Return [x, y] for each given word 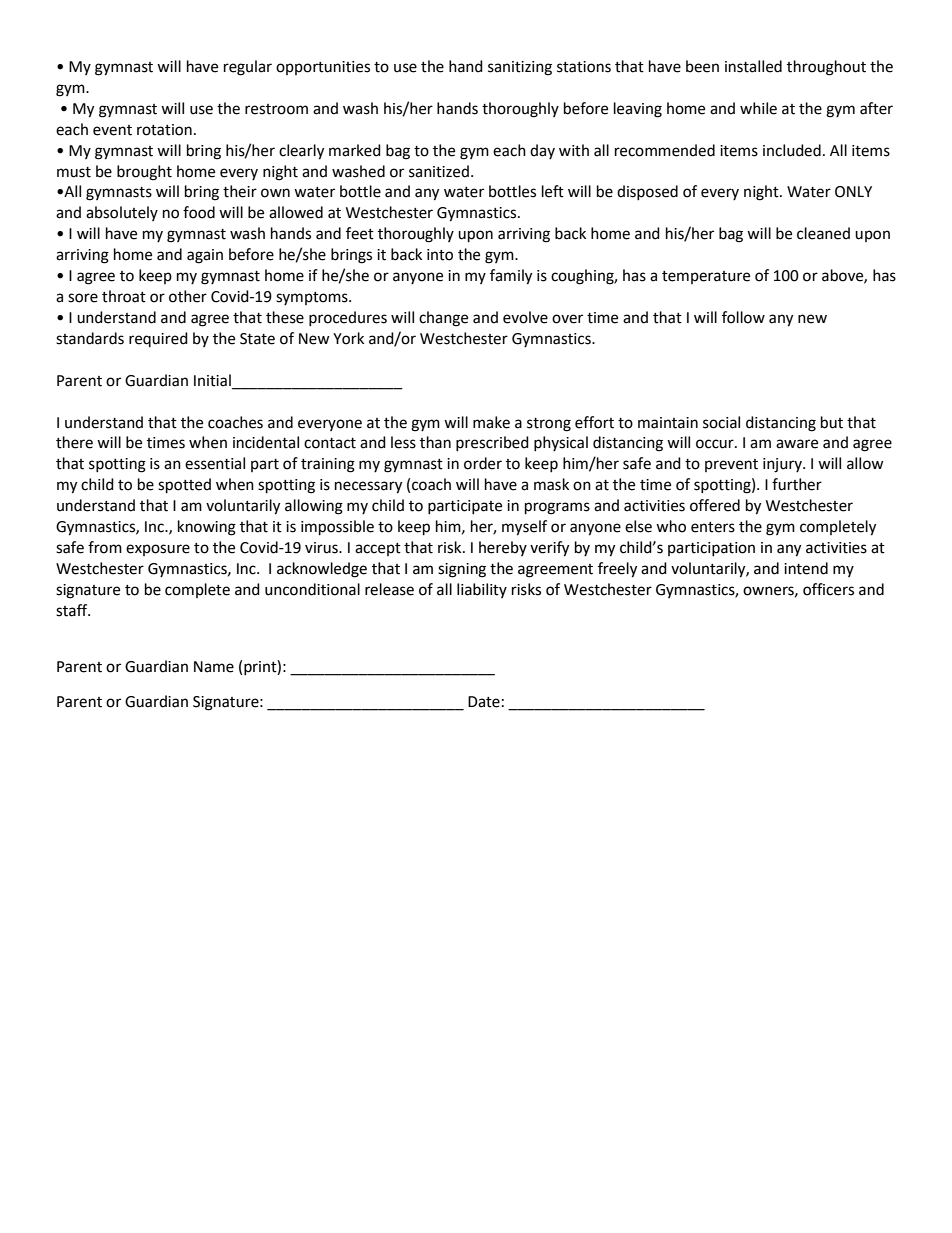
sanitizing [520, 68]
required [158, 339]
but [832, 422]
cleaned [823, 233]
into [440, 255]
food [199, 212]
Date [484, 702]
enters [713, 527]
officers [828, 589]
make [491, 422]
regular [248, 68]
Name [214, 667]
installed [753, 66]
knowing [207, 528]
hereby [503, 548]
